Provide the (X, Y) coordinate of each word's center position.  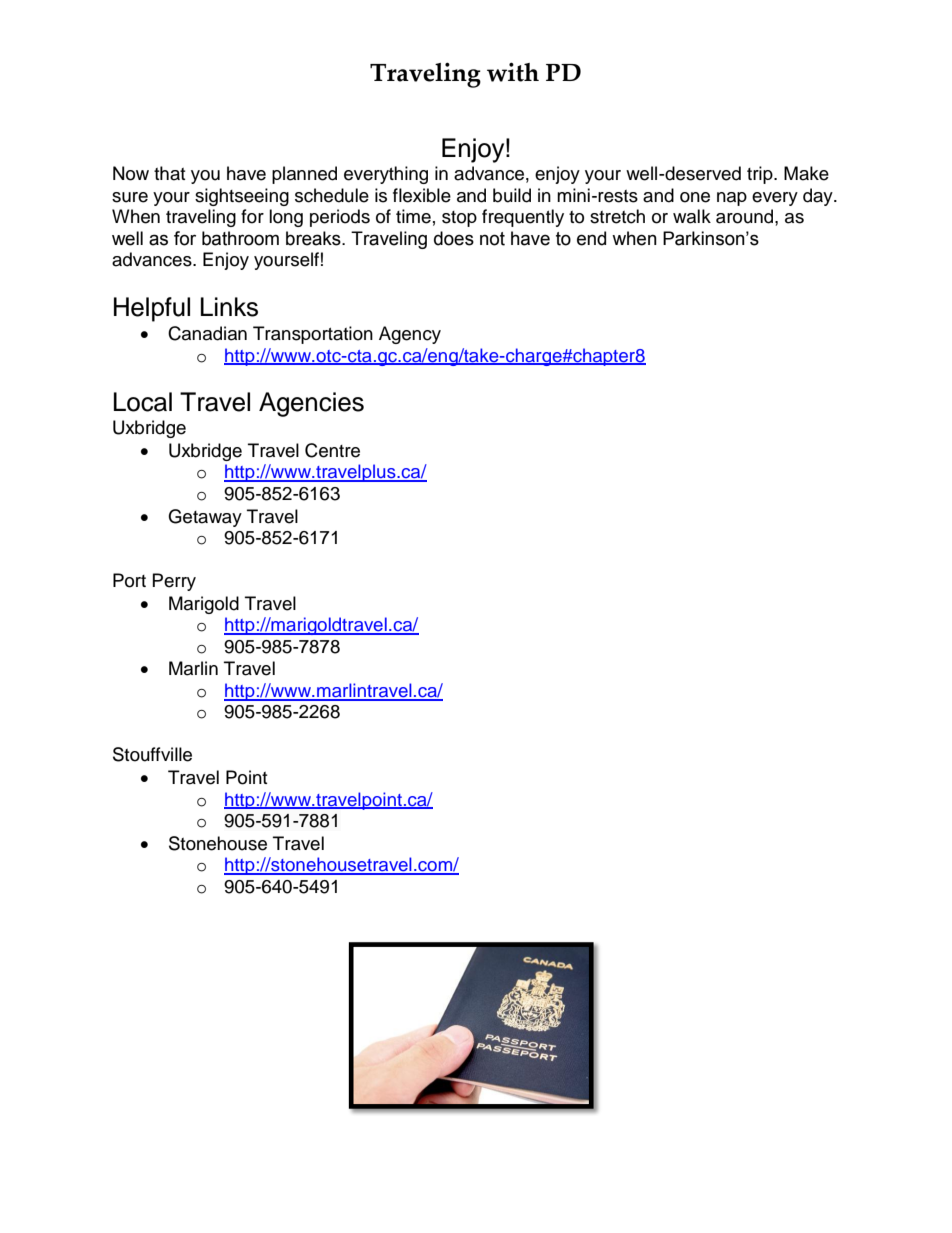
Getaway (205, 518)
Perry (174, 582)
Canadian (207, 333)
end (591, 238)
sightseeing (242, 197)
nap (732, 199)
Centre (332, 450)
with (513, 72)
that (169, 173)
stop (459, 219)
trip (761, 175)
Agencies (311, 404)
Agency (410, 335)
